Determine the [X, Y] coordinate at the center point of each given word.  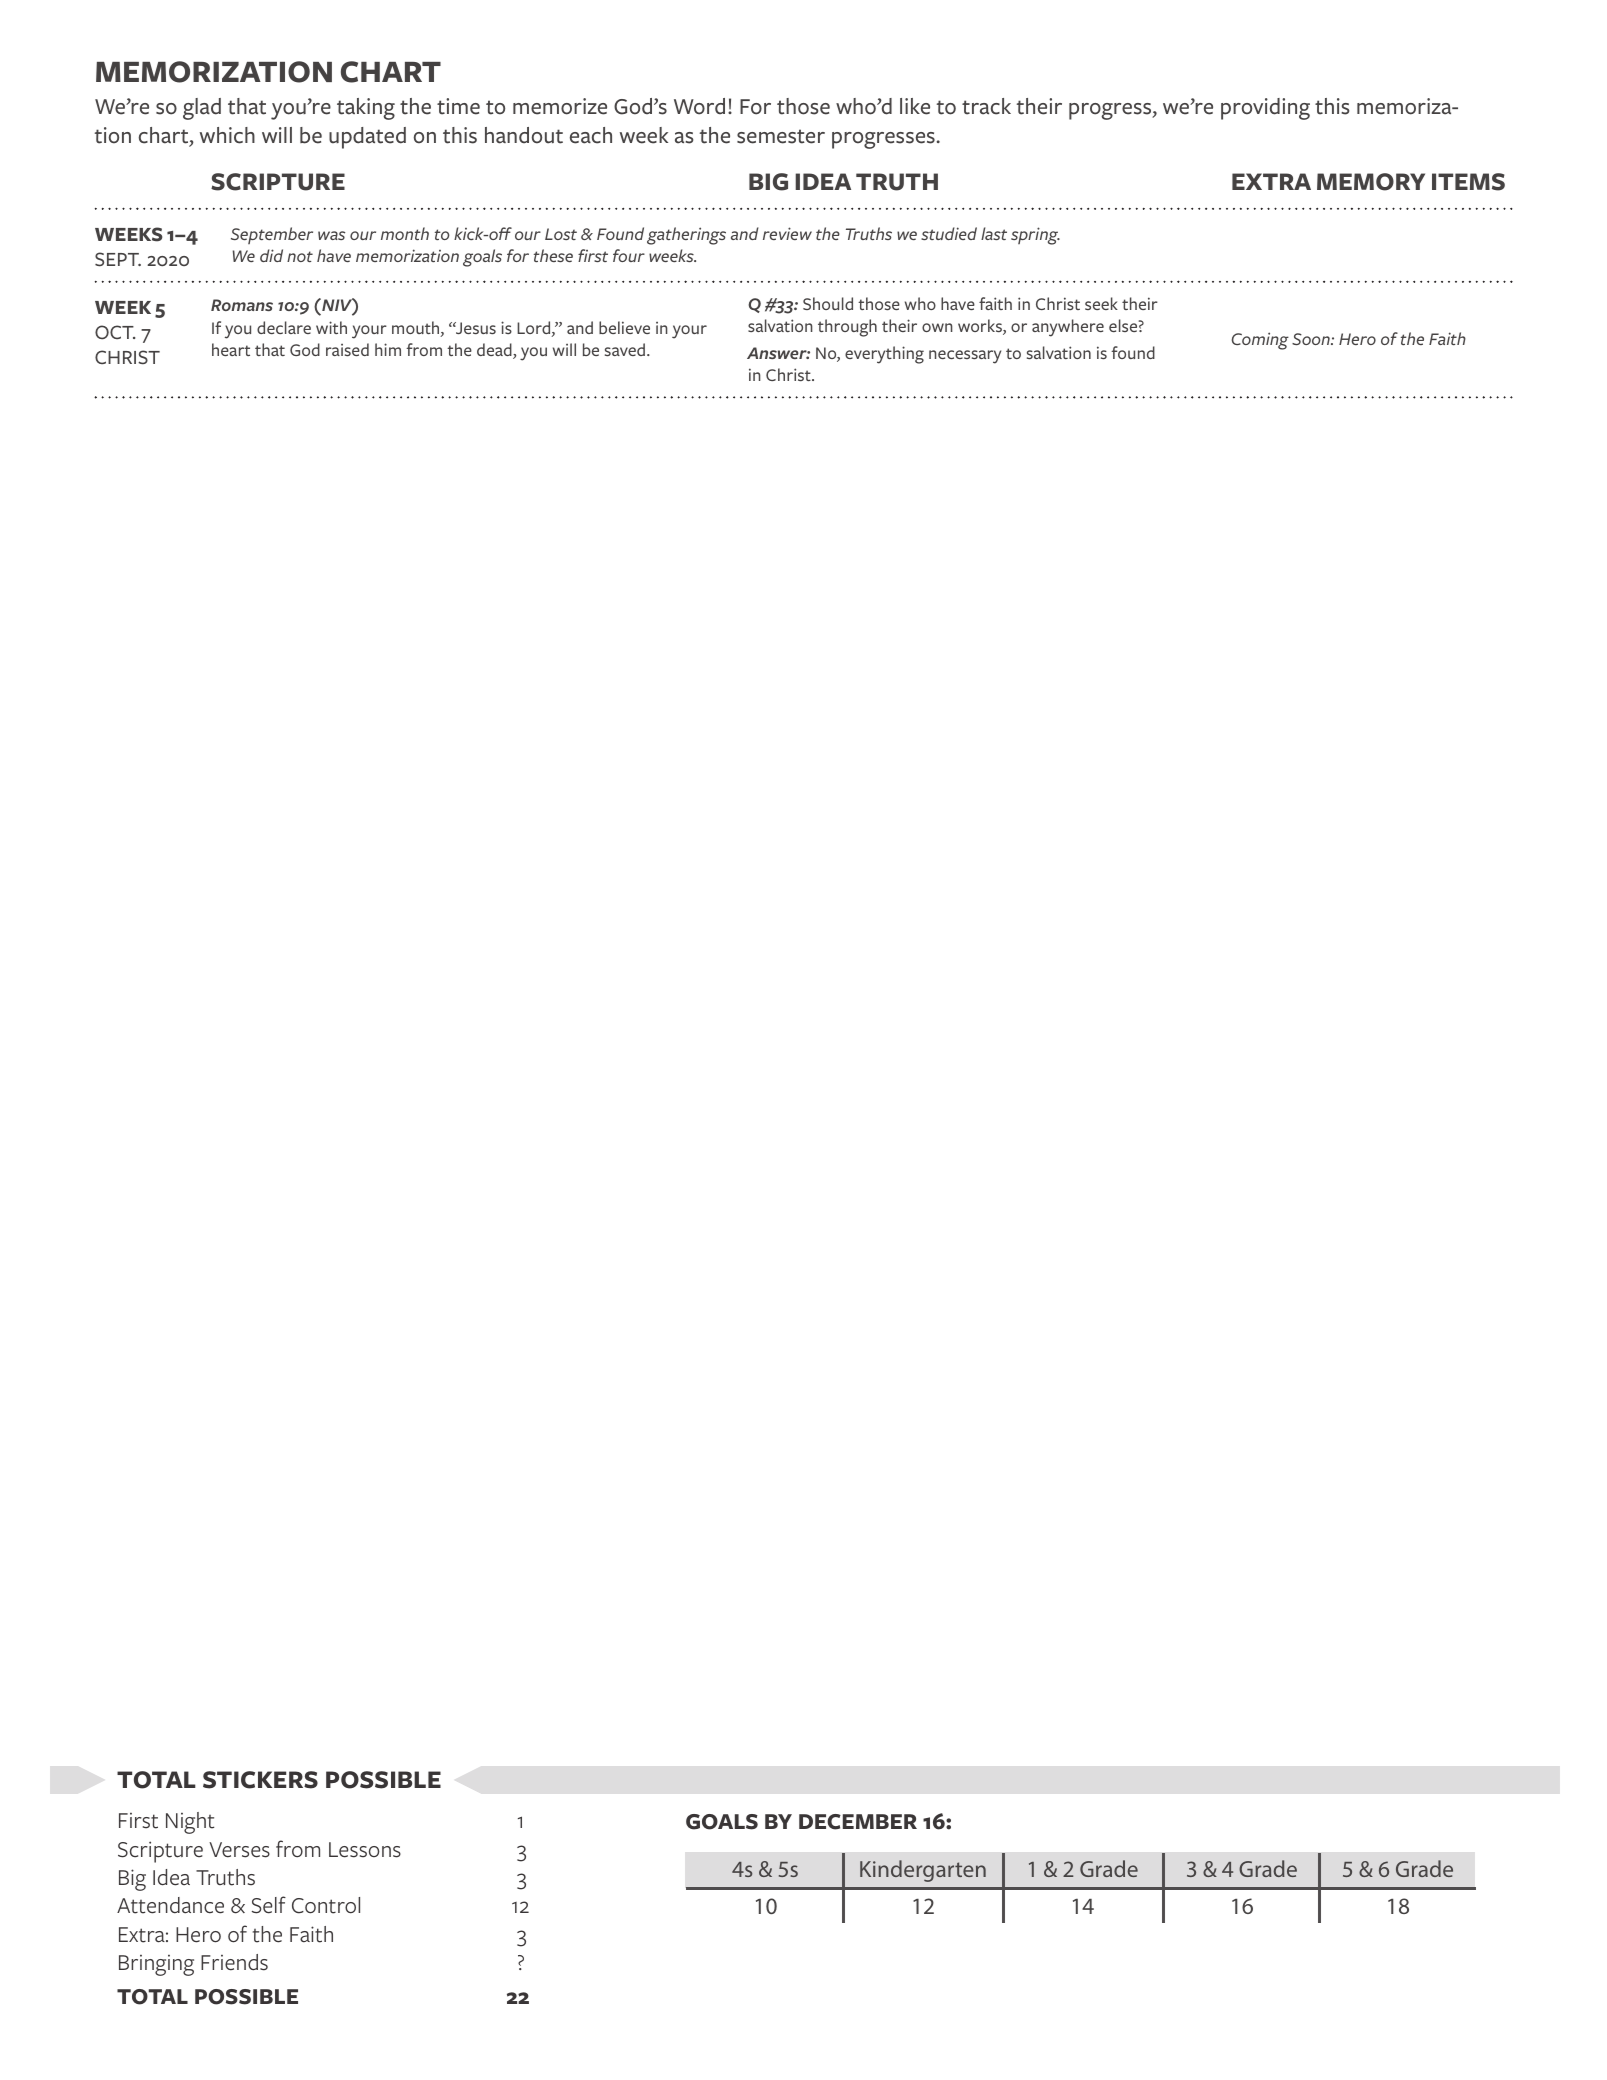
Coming [1260, 341]
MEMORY [1371, 182]
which [227, 135]
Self [269, 1905]
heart [231, 349]
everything [884, 355]
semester [781, 136]
